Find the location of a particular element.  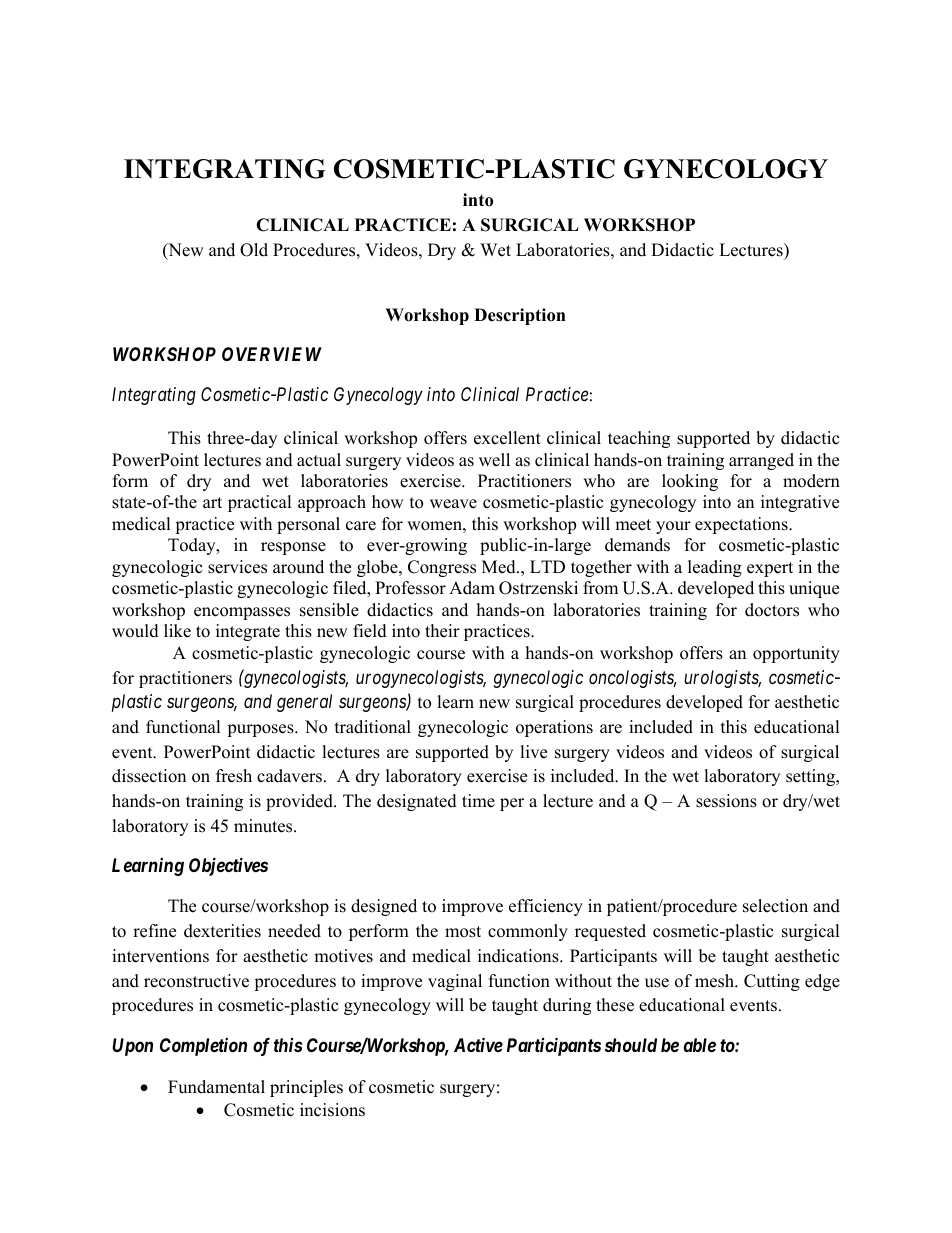

able is located at coordinates (700, 1045).
